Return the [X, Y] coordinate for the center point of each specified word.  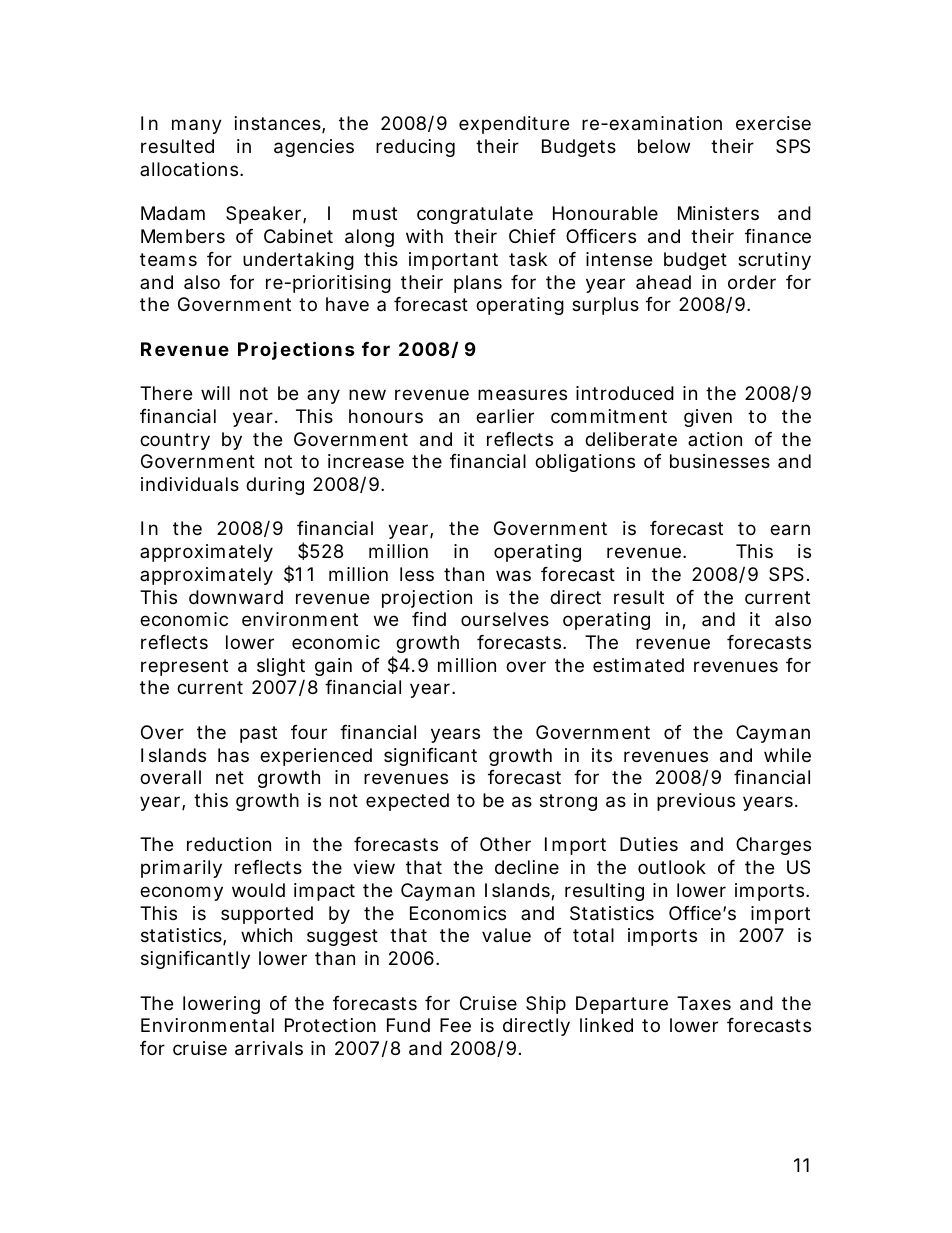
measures [522, 395]
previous [696, 802]
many [197, 126]
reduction [229, 844]
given [708, 418]
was [513, 575]
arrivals [269, 1048]
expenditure [514, 125]
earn [790, 530]
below [664, 146]
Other [505, 844]
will [215, 393]
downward [236, 597]
